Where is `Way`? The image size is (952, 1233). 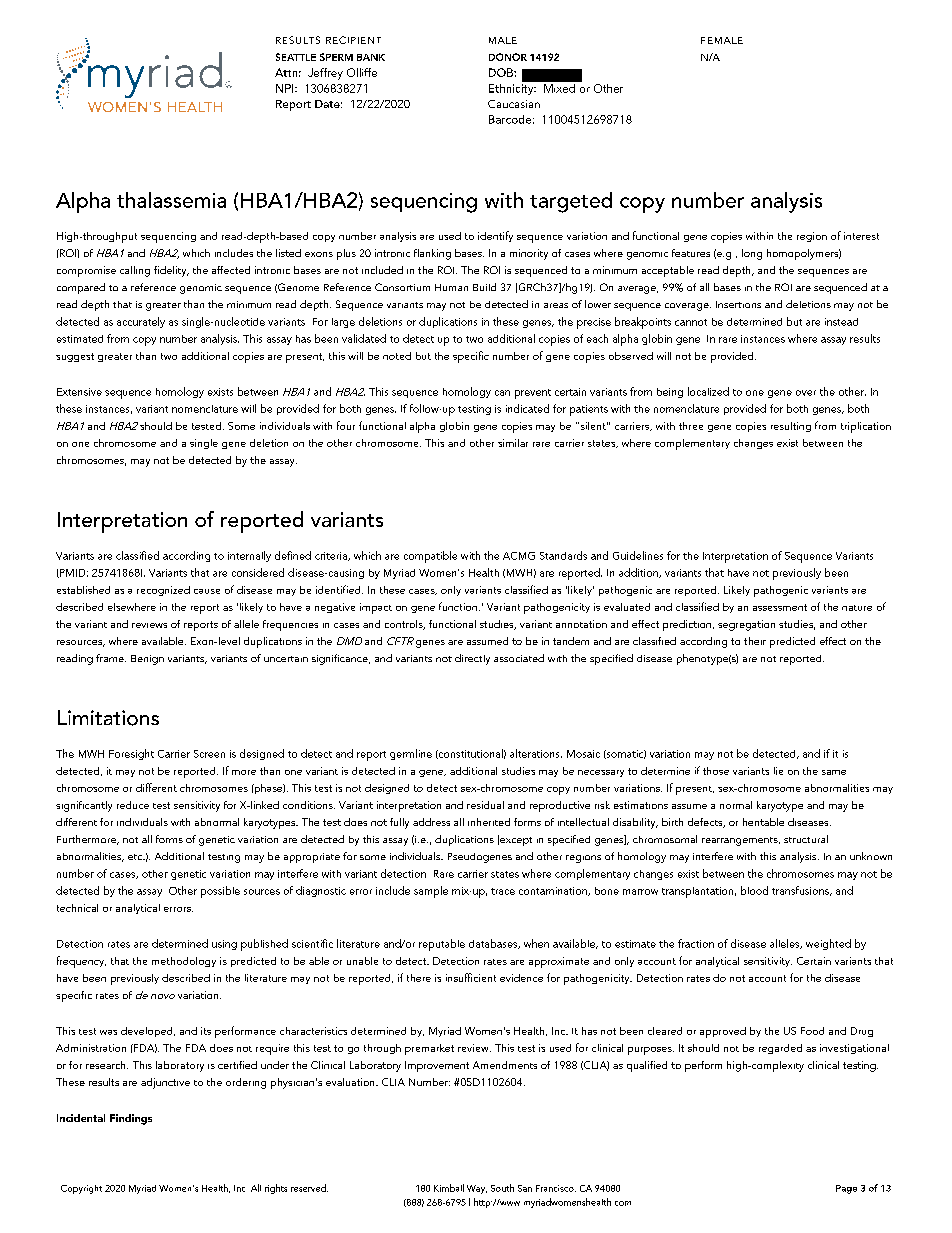
Way is located at coordinates (477, 1189).
